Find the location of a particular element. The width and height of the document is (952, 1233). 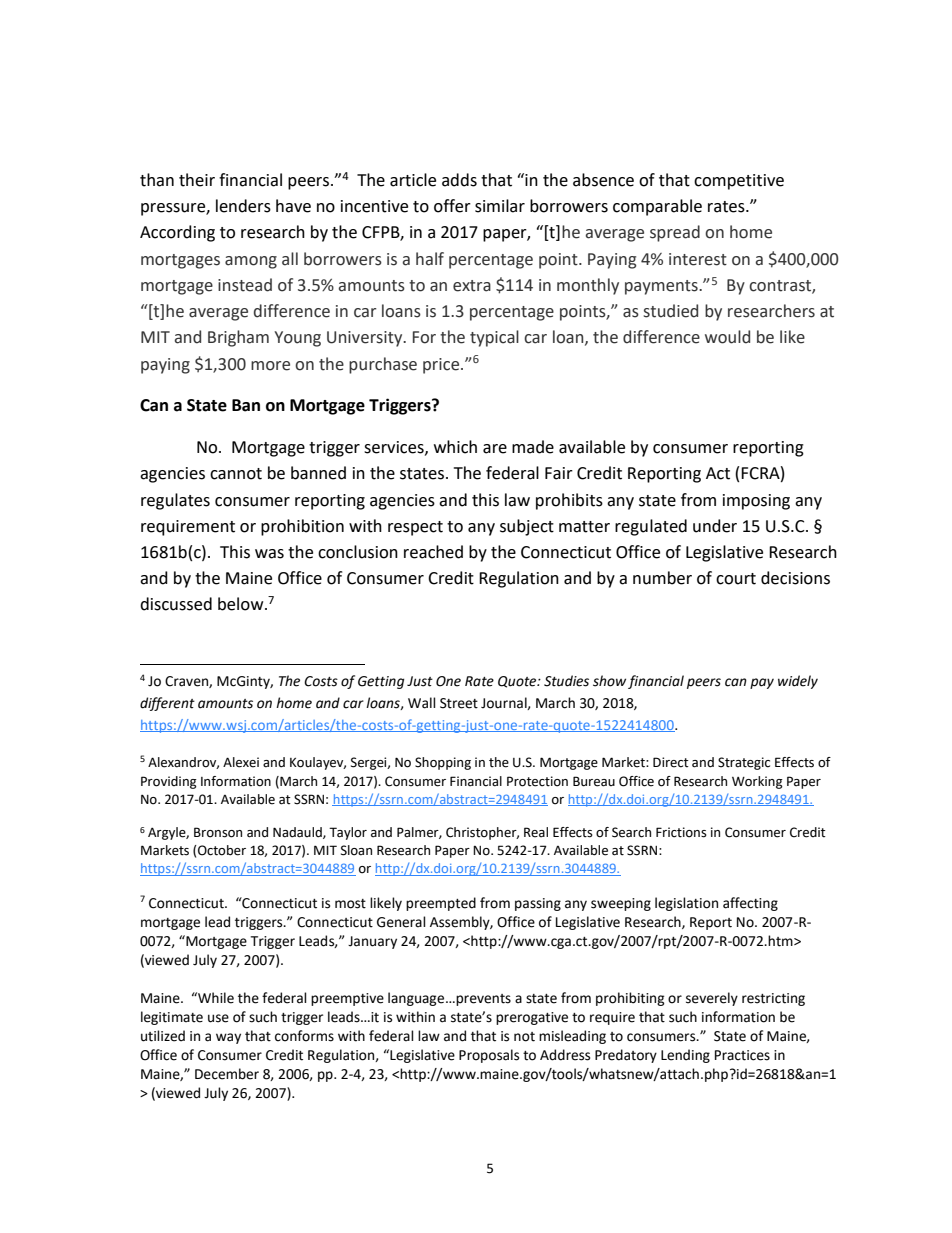

court is located at coordinates (736, 579).
